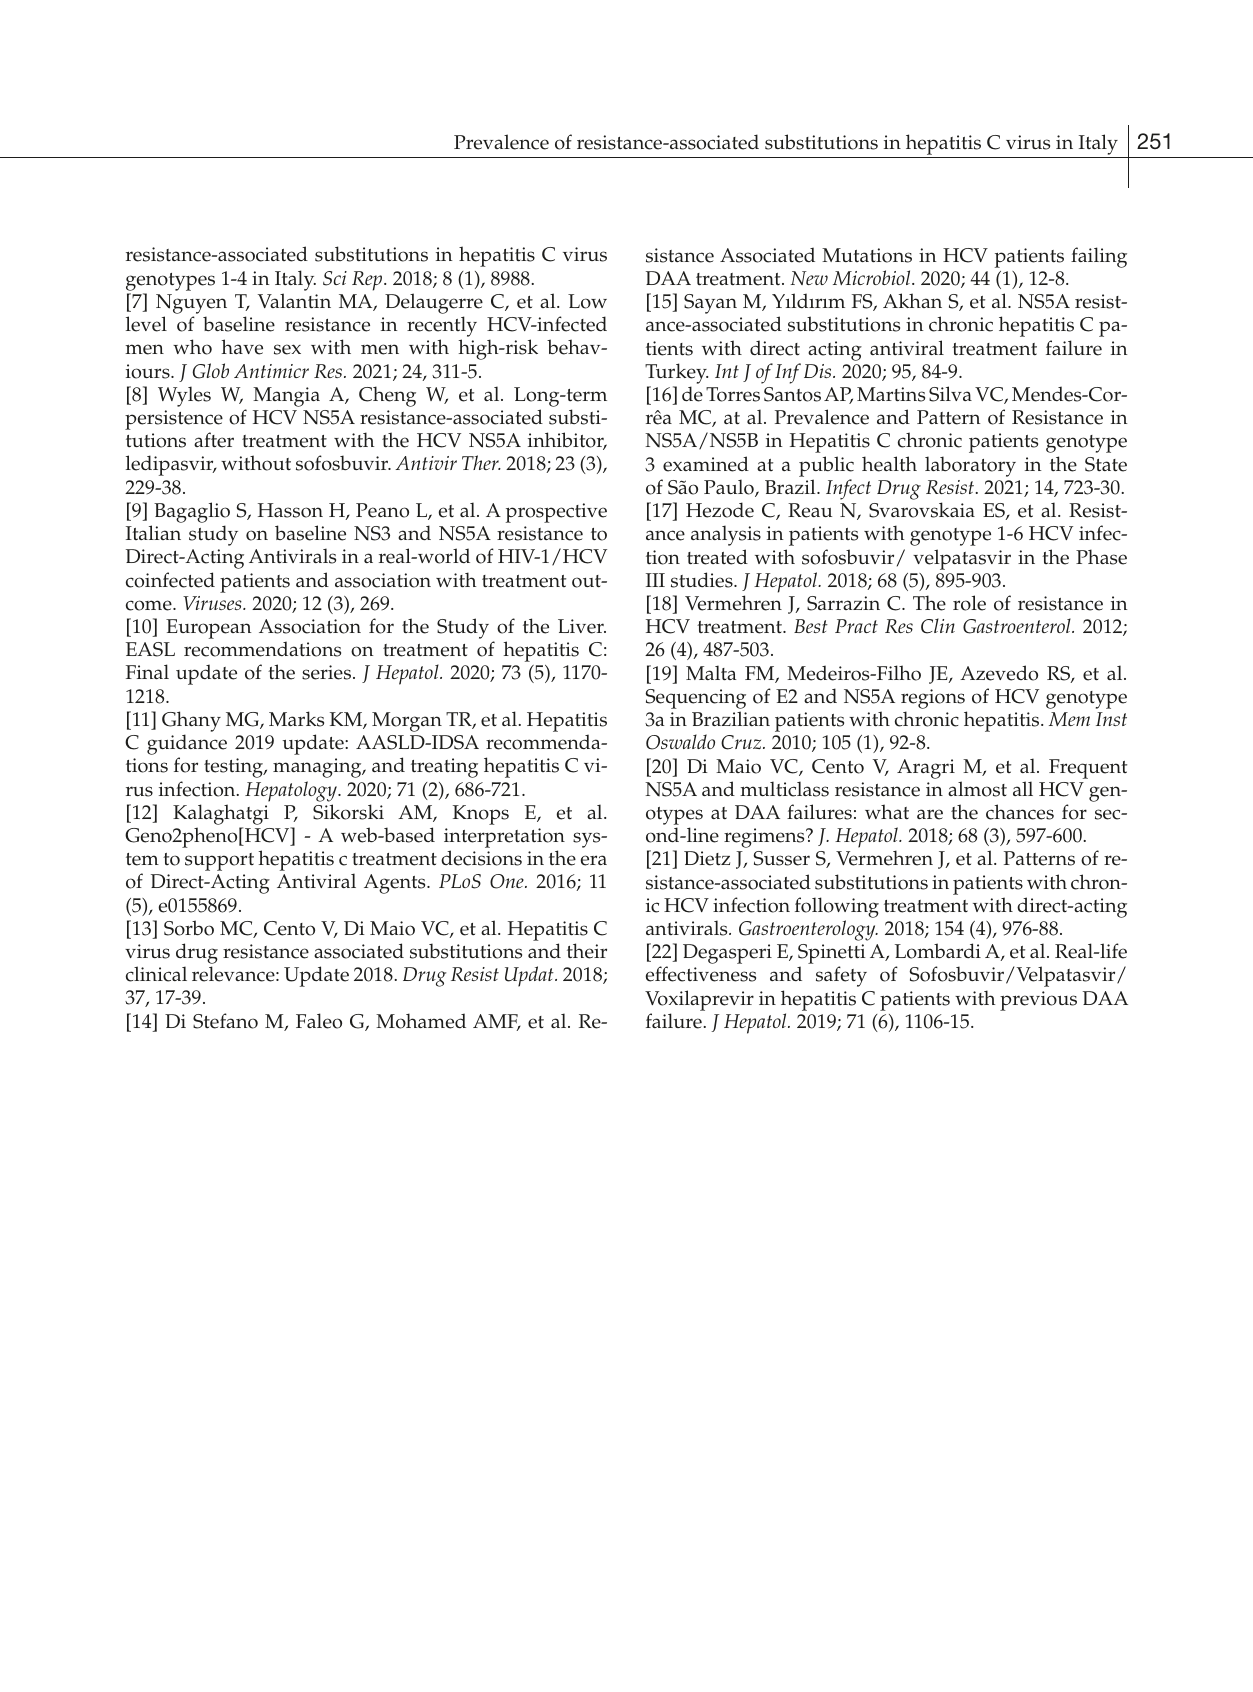 The width and height of the screenshot is (1253, 1692). What do you see at coordinates (582, 626) in the screenshot?
I see `Liver` at bounding box center [582, 626].
